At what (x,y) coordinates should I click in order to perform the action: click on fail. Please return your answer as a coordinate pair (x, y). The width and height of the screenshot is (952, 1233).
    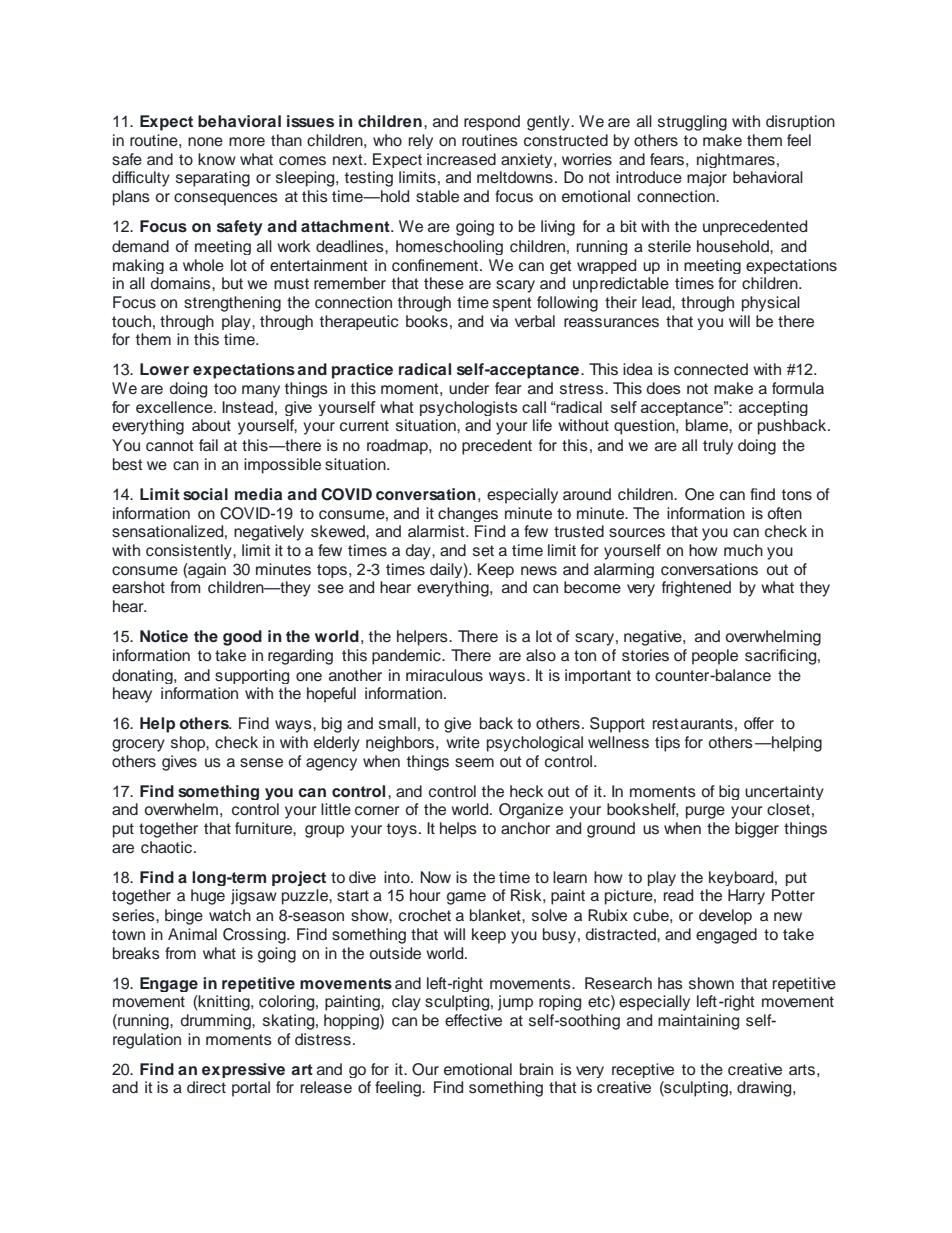
    Looking at the image, I should click on (208, 445).
